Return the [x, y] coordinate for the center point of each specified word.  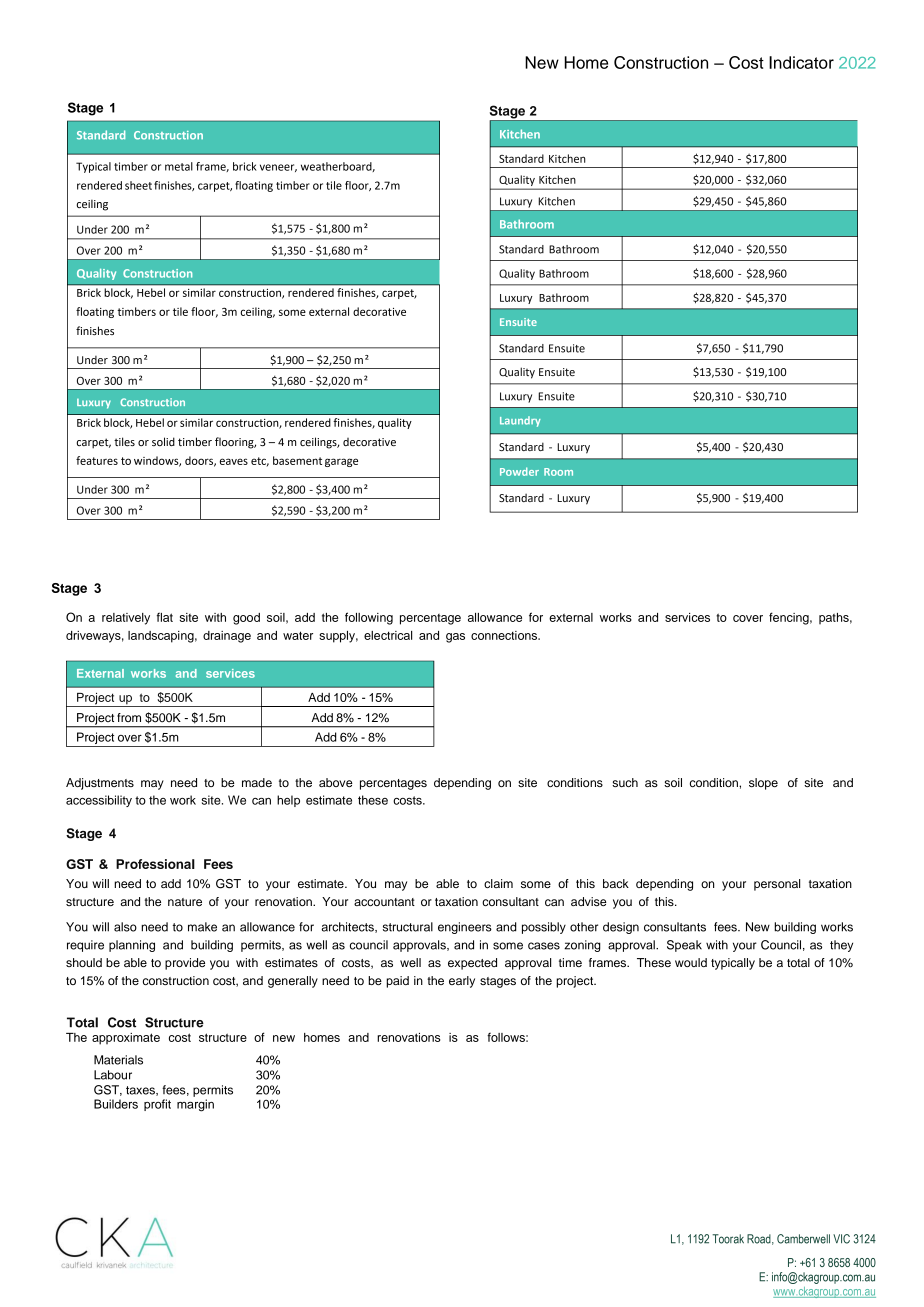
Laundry [520, 421]
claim [498, 883]
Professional [155, 864]
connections [505, 635]
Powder [519, 471]
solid [163, 441]
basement [297, 460]
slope [763, 784]
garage [341, 462]
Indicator [801, 62]
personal [777, 885]
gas [455, 638]
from [129, 717]
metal [179, 166]
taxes [141, 1091]
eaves [234, 461]
